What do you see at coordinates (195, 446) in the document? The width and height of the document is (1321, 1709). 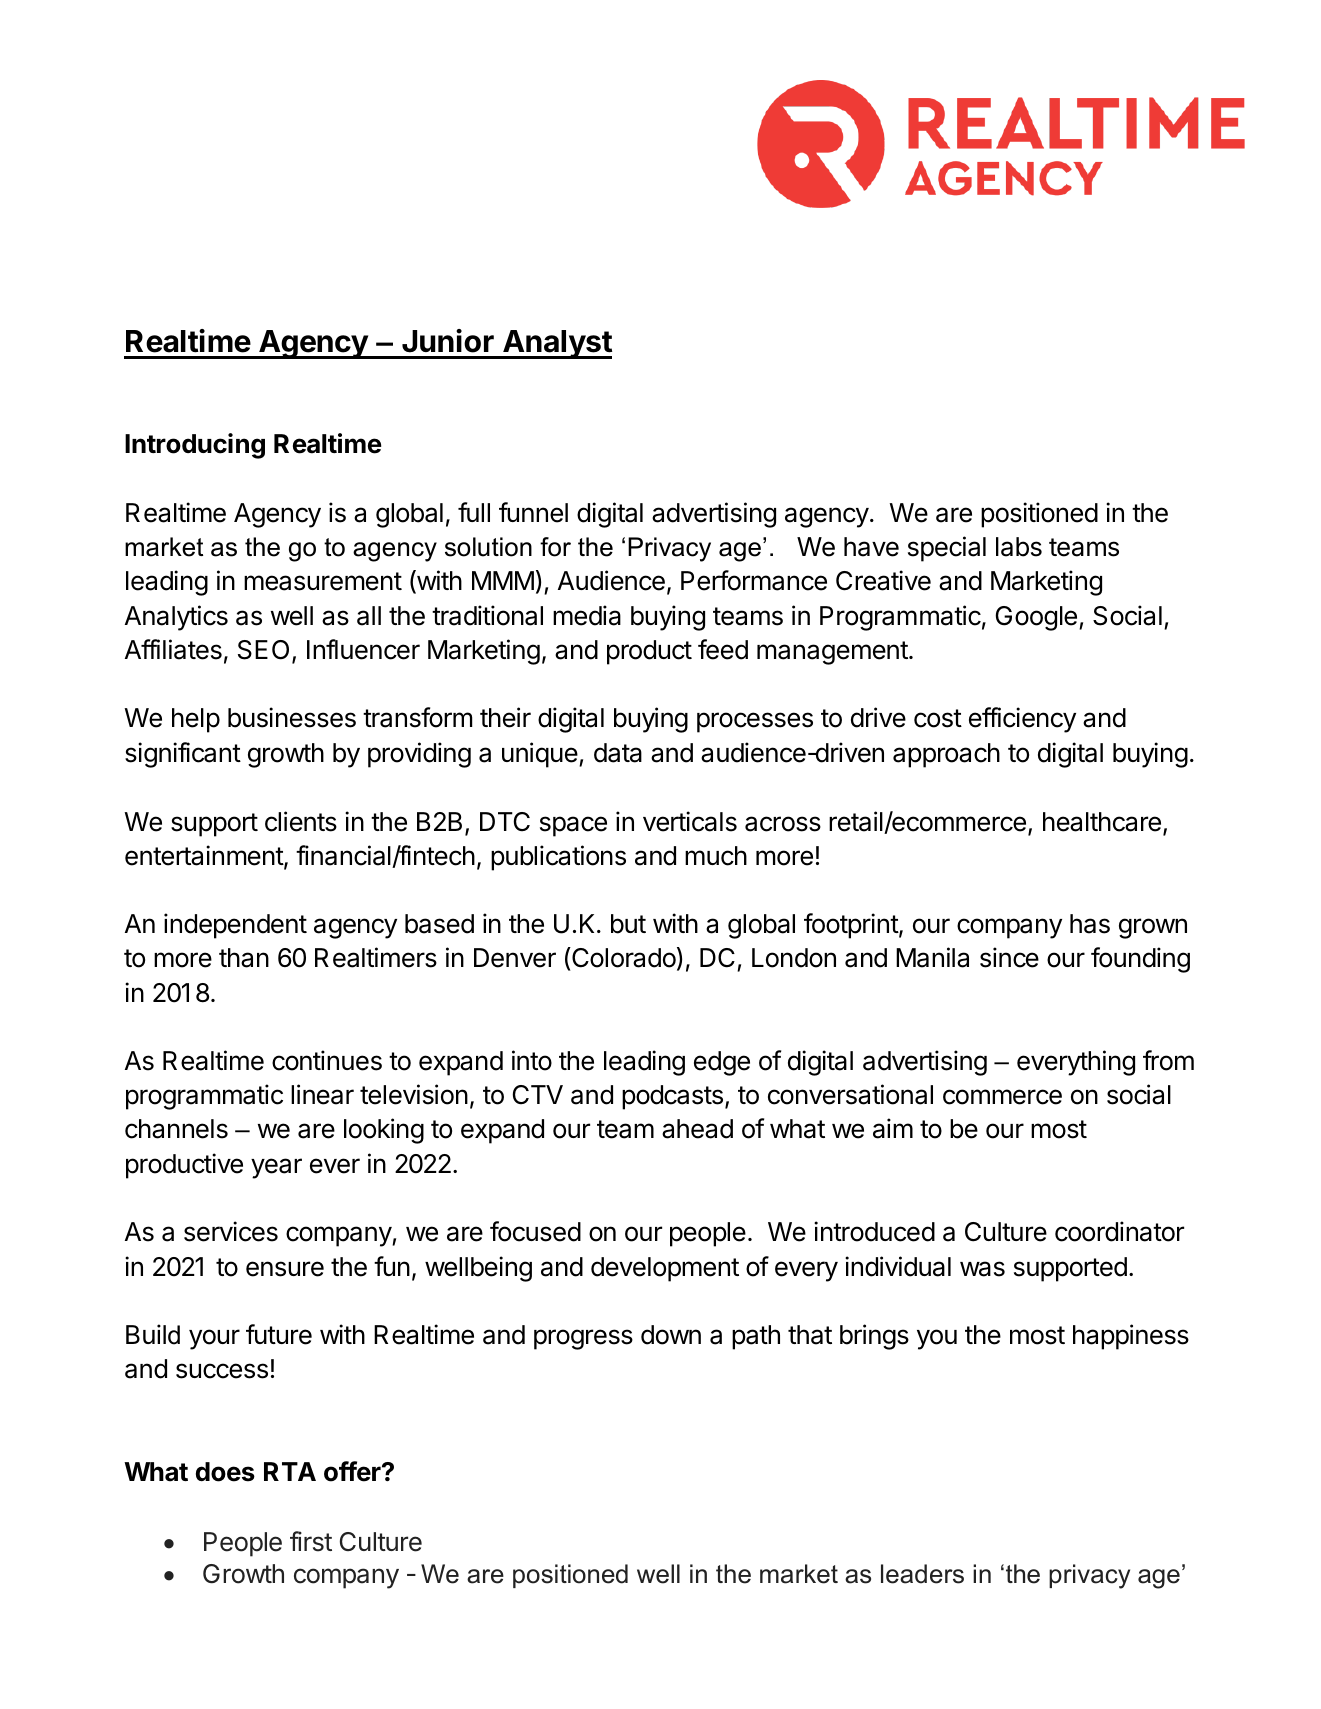 I see `Introducing` at bounding box center [195, 446].
